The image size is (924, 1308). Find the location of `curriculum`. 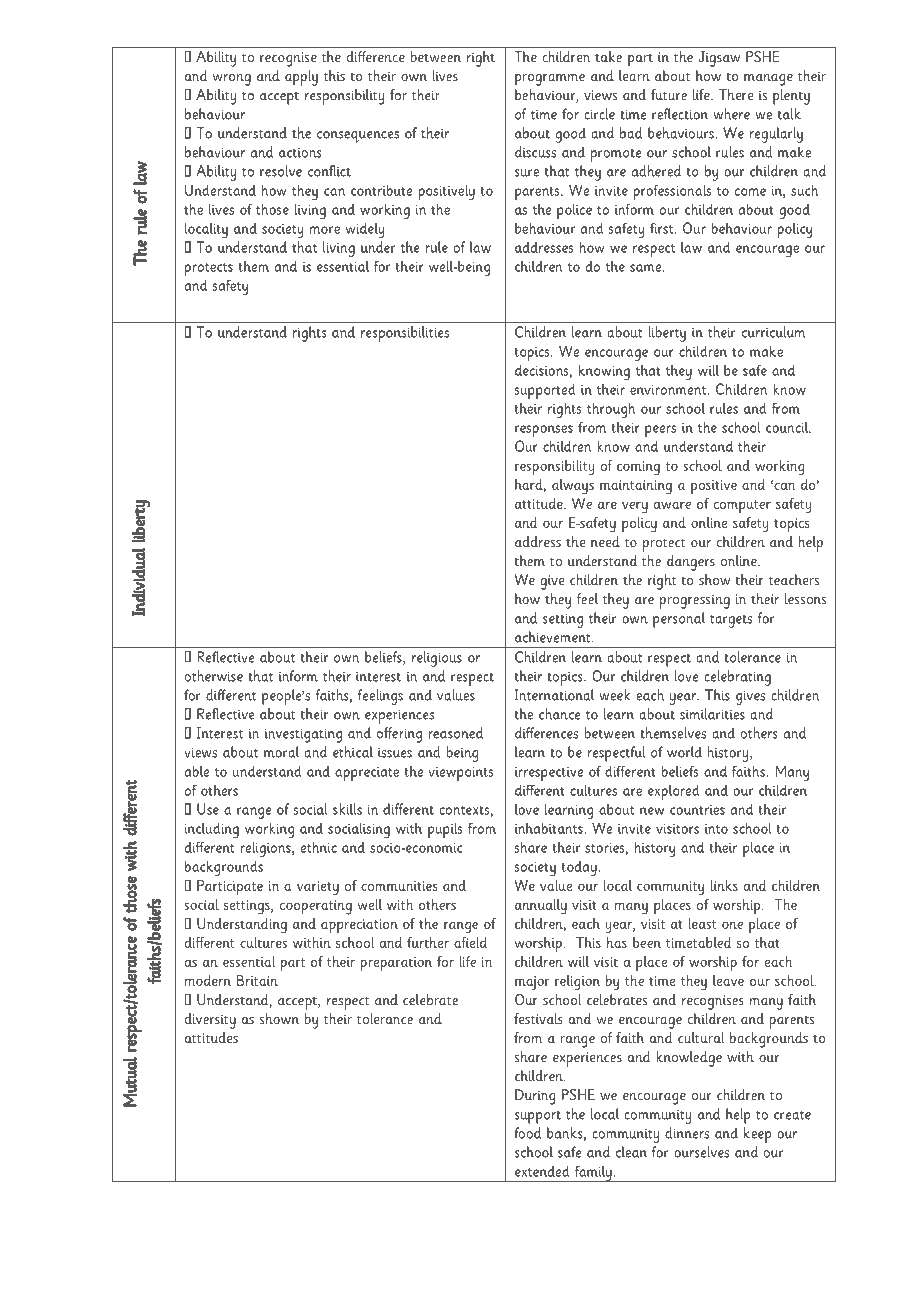

curriculum is located at coordinates (774, 332).
